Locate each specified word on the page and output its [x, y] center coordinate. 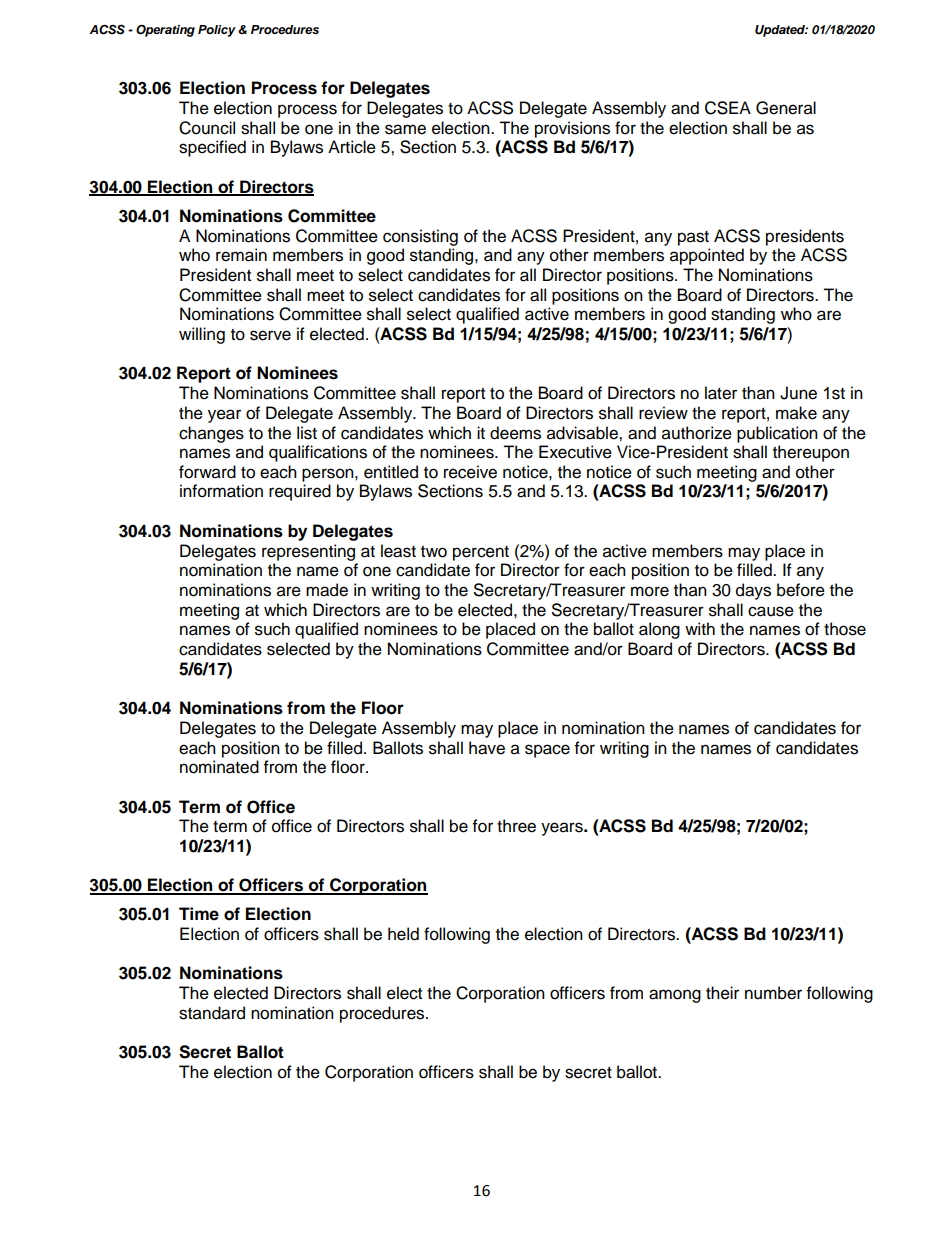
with [700, 628]
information [221, 491]
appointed [707, 256]
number [773, 993]
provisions [572, 129]
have [487, 748]
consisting [420, 237]
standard [212, 1013]
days [753, 591]
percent [481, 553]
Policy [217, 31]
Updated [781, 31]
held [403, 934]
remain [241, 255]
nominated [219, 767]
